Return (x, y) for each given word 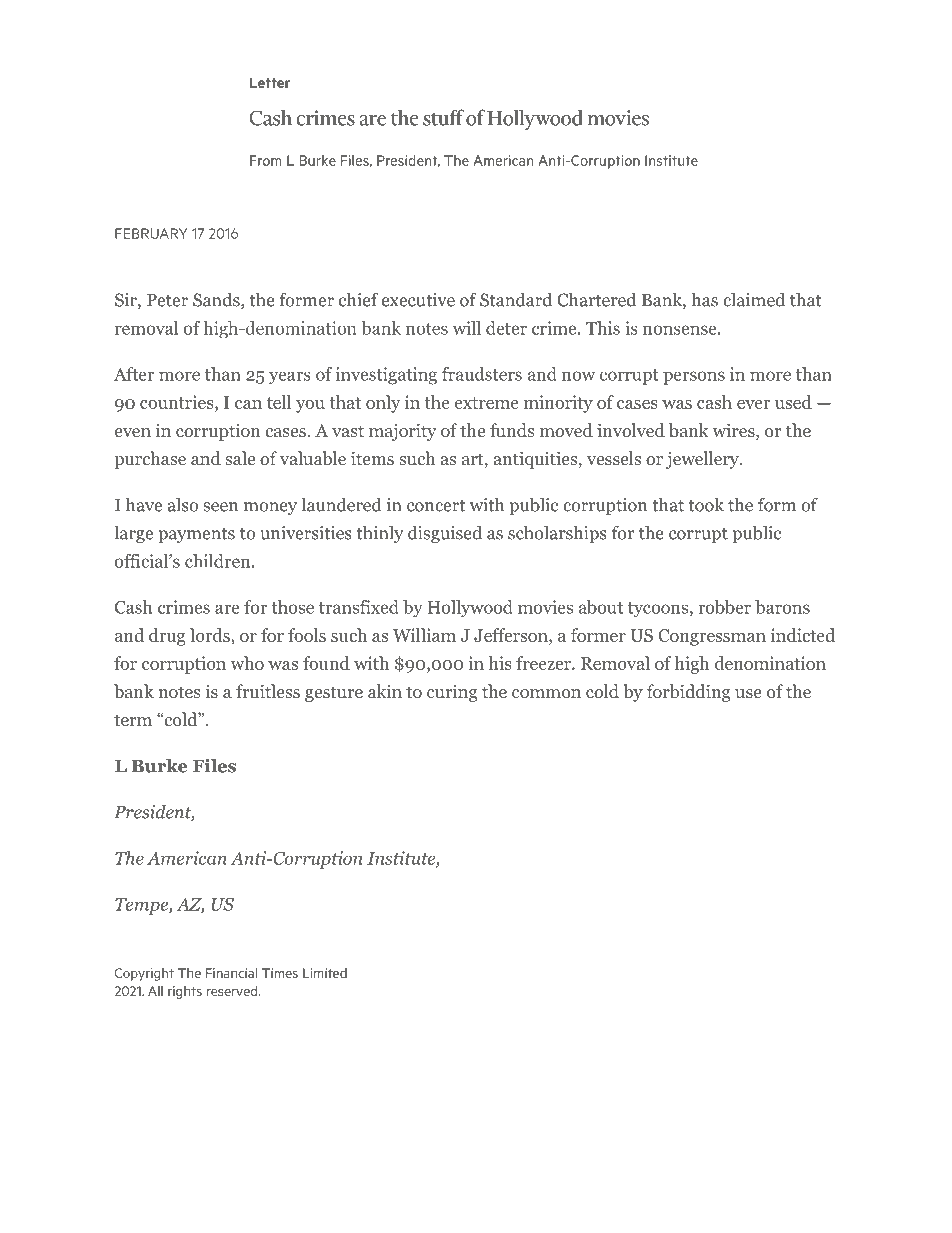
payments (196, 535)
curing (452, 693)
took (706, 504)
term (133, 720)
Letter (270, 82)
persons (694, 378)
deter (506, 328)
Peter (167, 300)
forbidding (688, 693)
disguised (445, 534)
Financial (231, 973)
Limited (325, 973)
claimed (754, 299)
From (266, 160)
